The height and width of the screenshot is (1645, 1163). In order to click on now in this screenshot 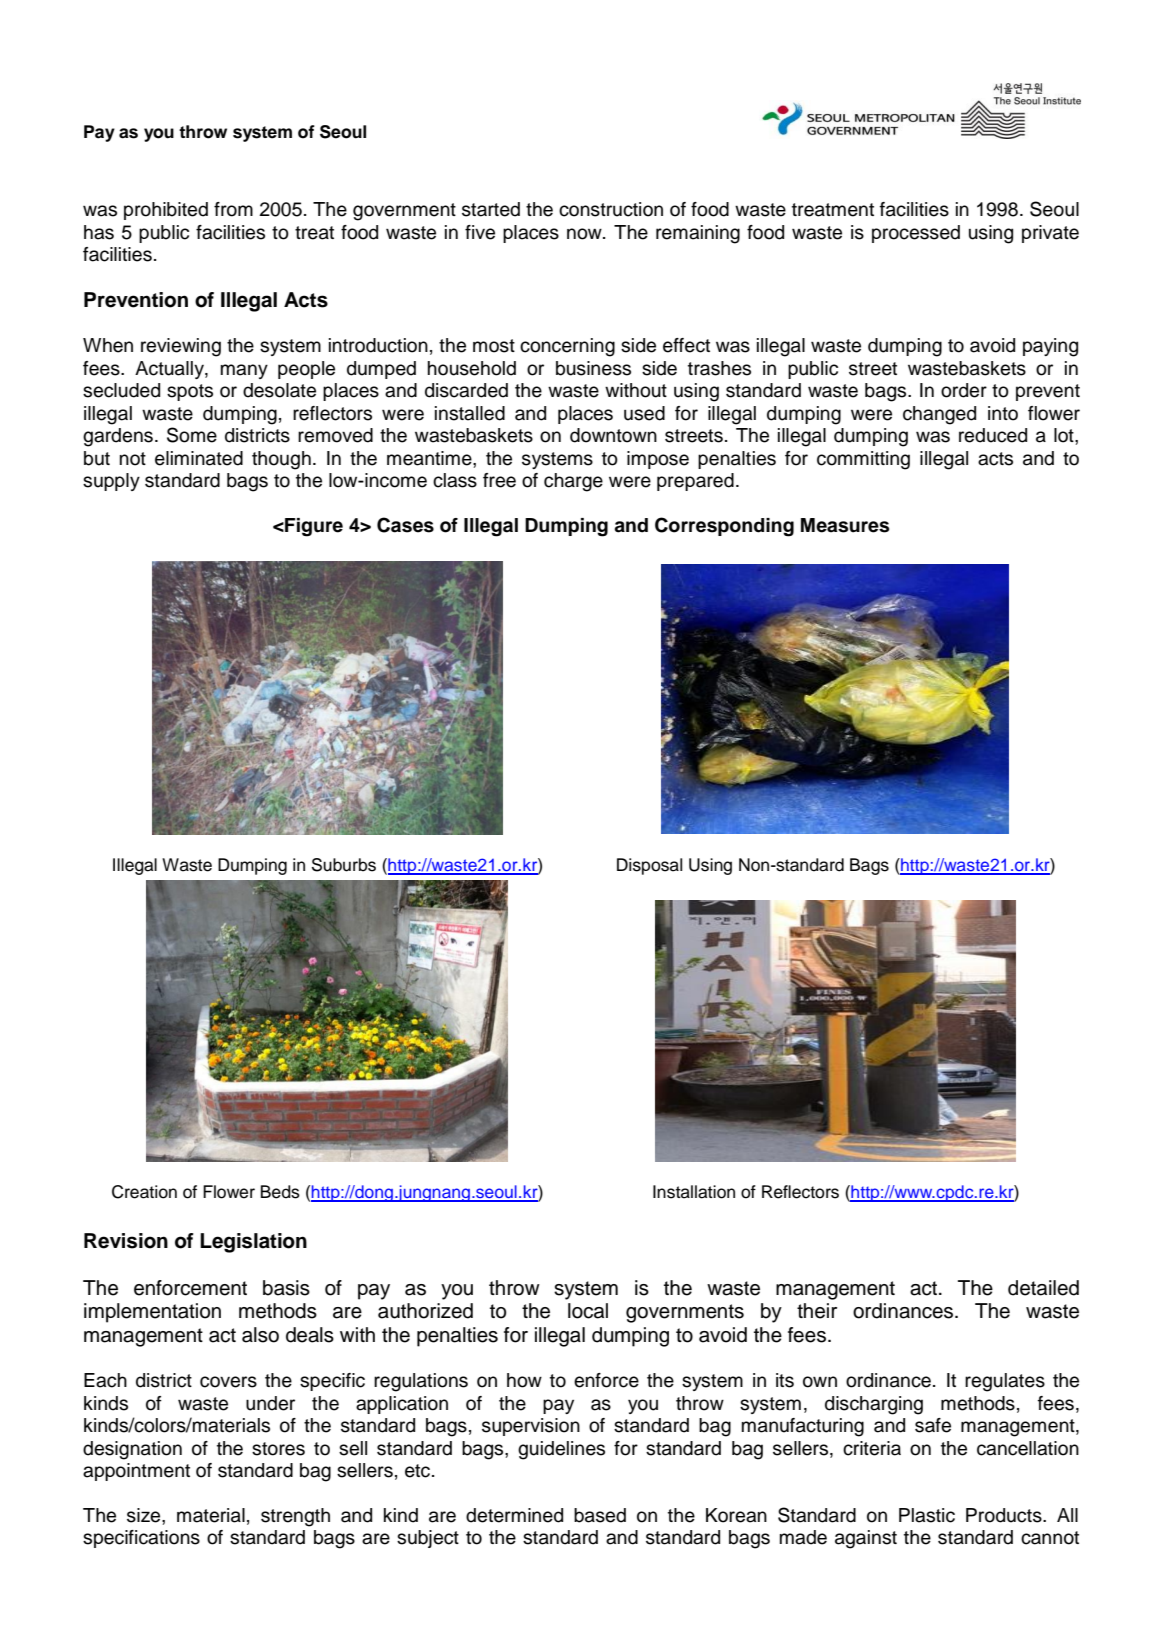, I will do `click(585, 234)`.
